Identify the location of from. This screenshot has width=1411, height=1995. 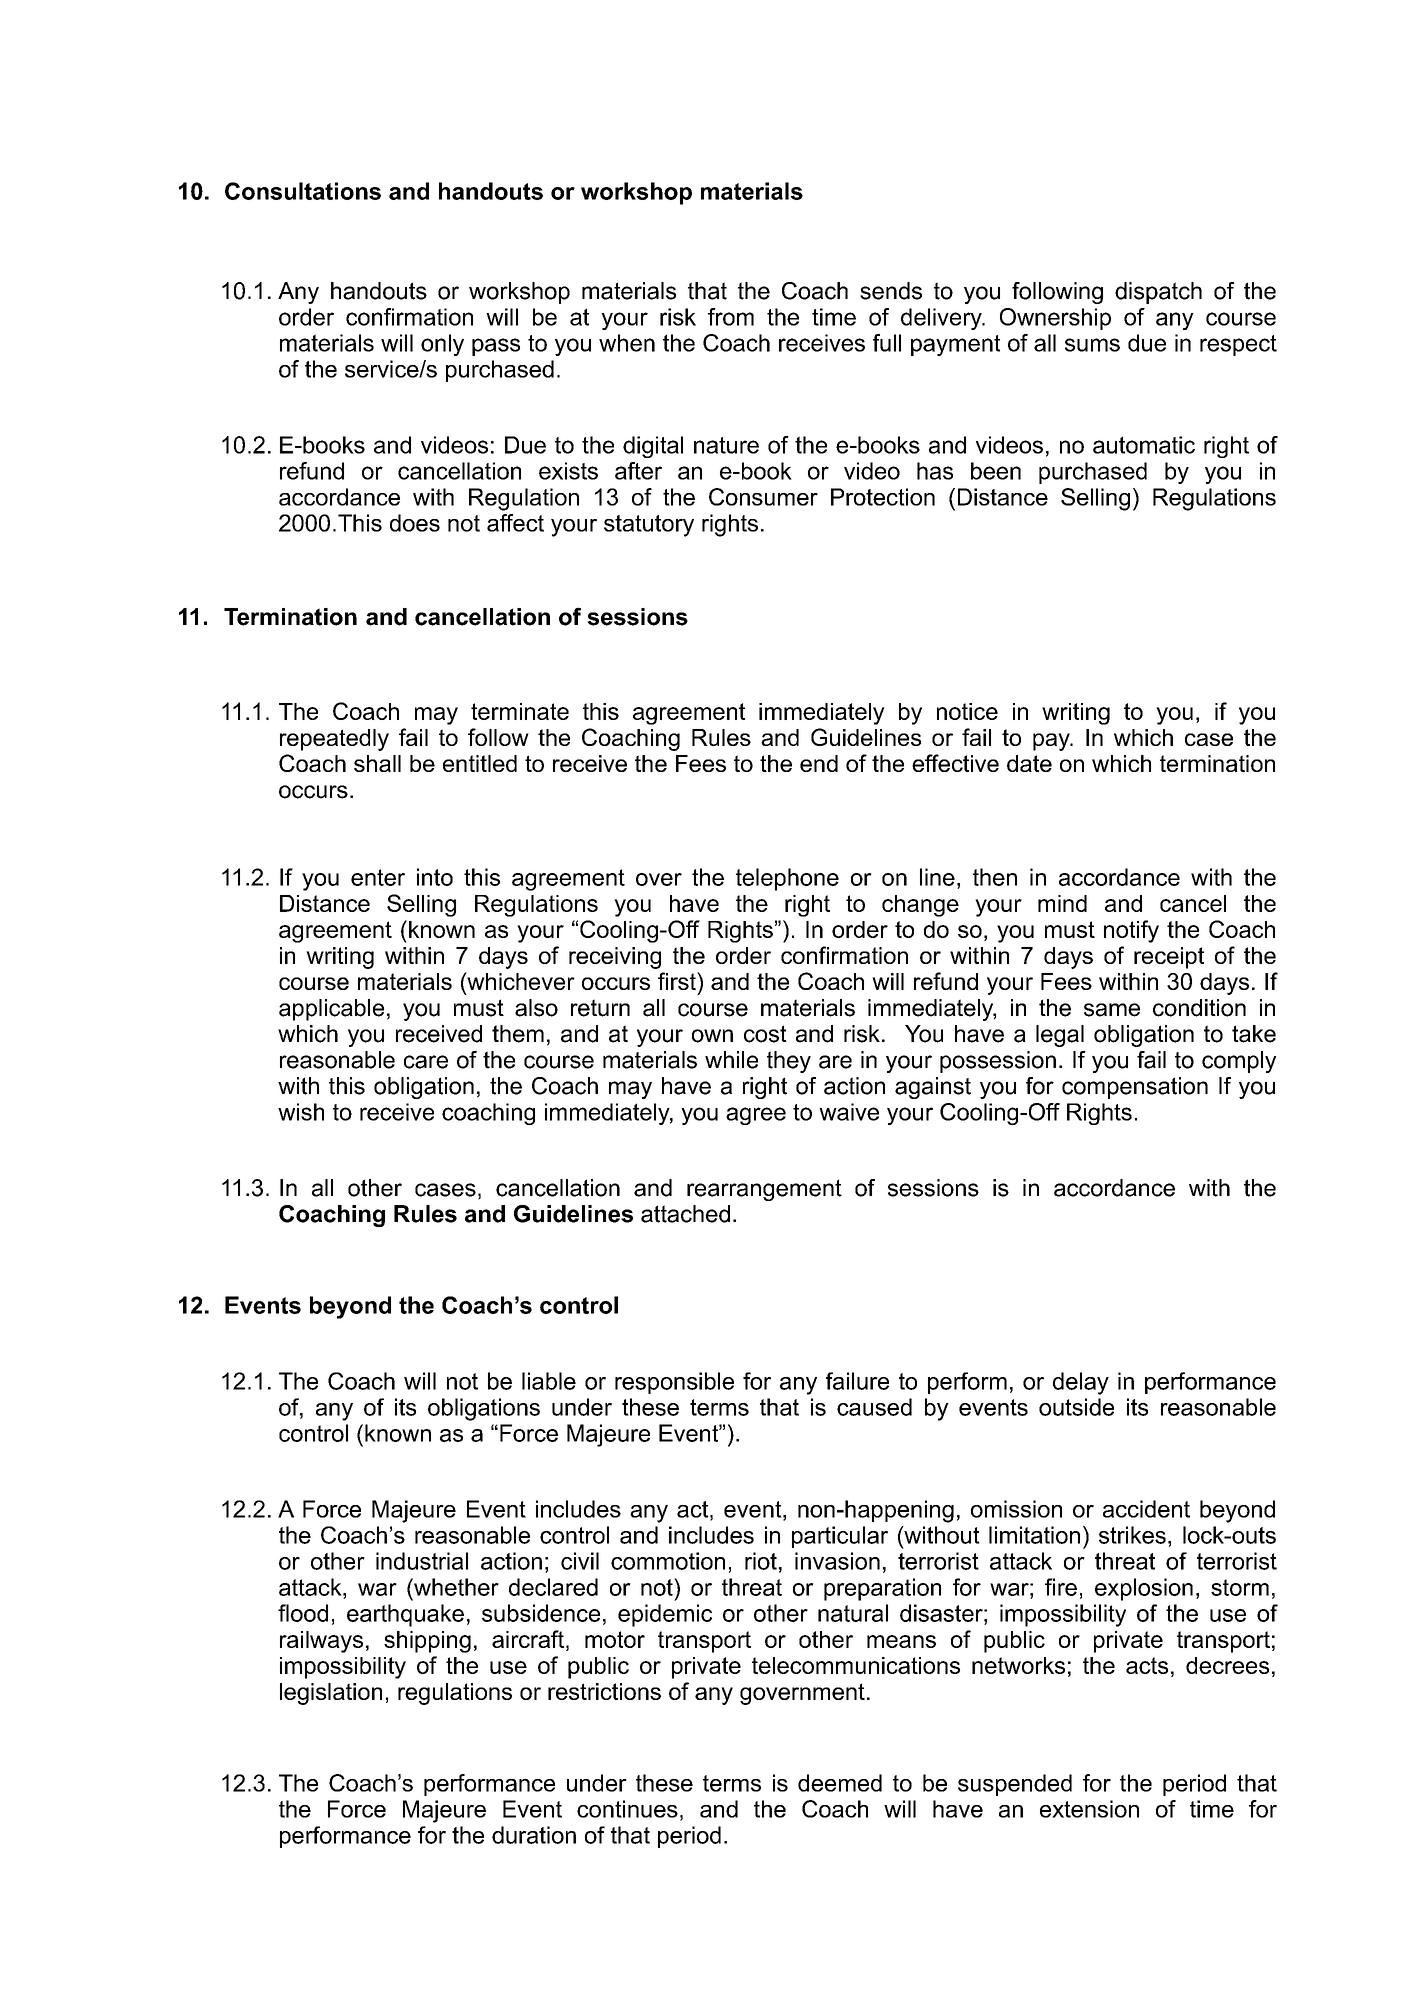
(731, 317).
